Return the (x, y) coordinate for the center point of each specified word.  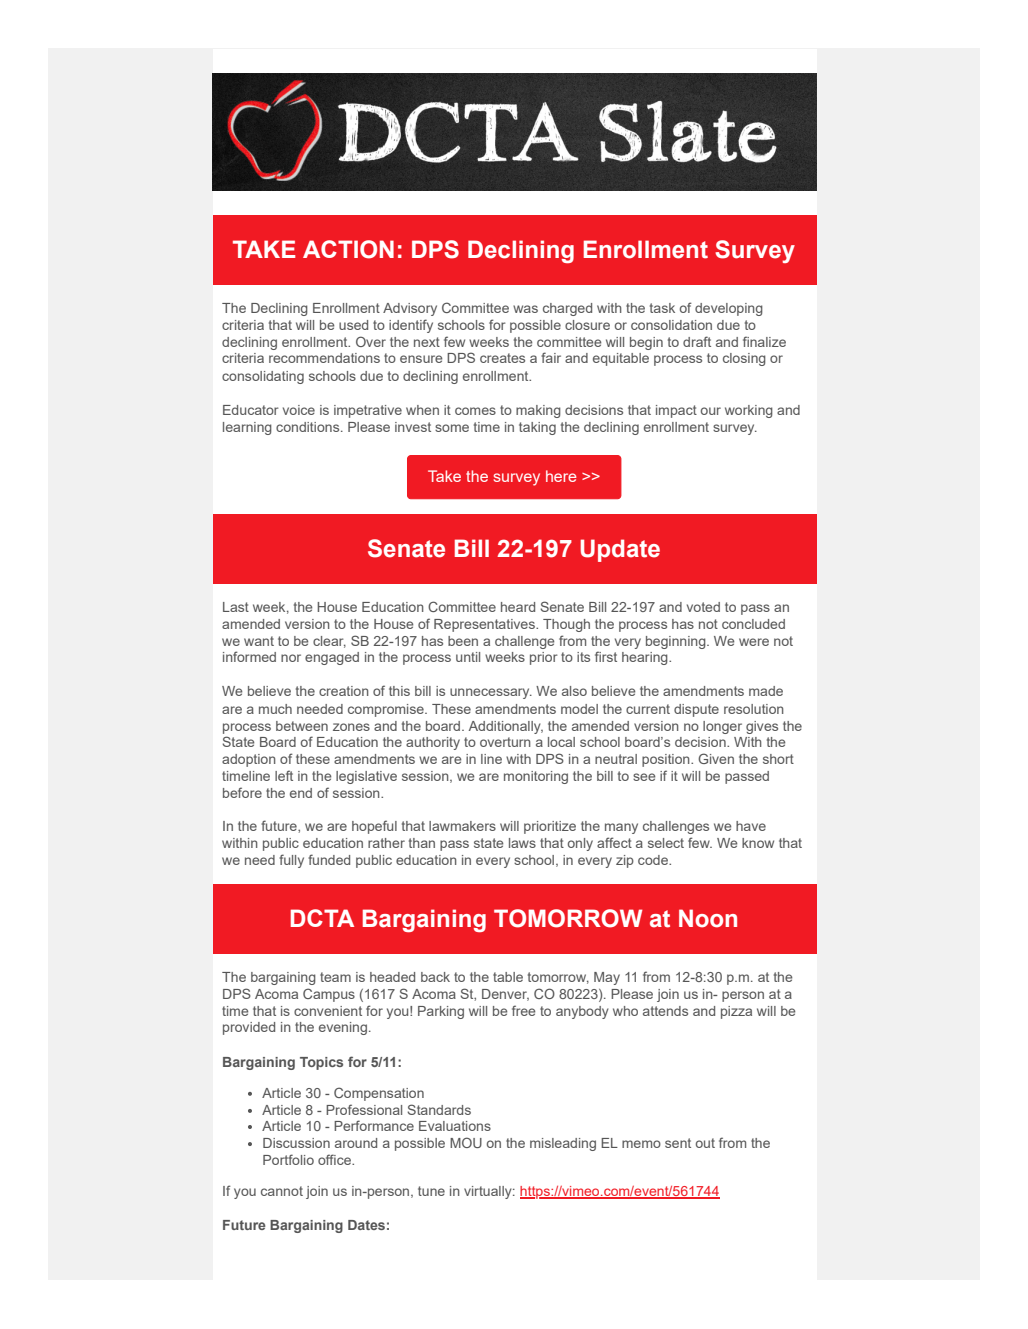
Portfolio (288, 1159)
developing (729, 309)
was (525, 309)
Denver (505, 995)
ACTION (348, 249)
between (302, 726)
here (561, 476)
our (711, 411)
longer (722, 727)
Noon (708, 918)
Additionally (506, 727)
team (335, 977)
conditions (309, 427)
